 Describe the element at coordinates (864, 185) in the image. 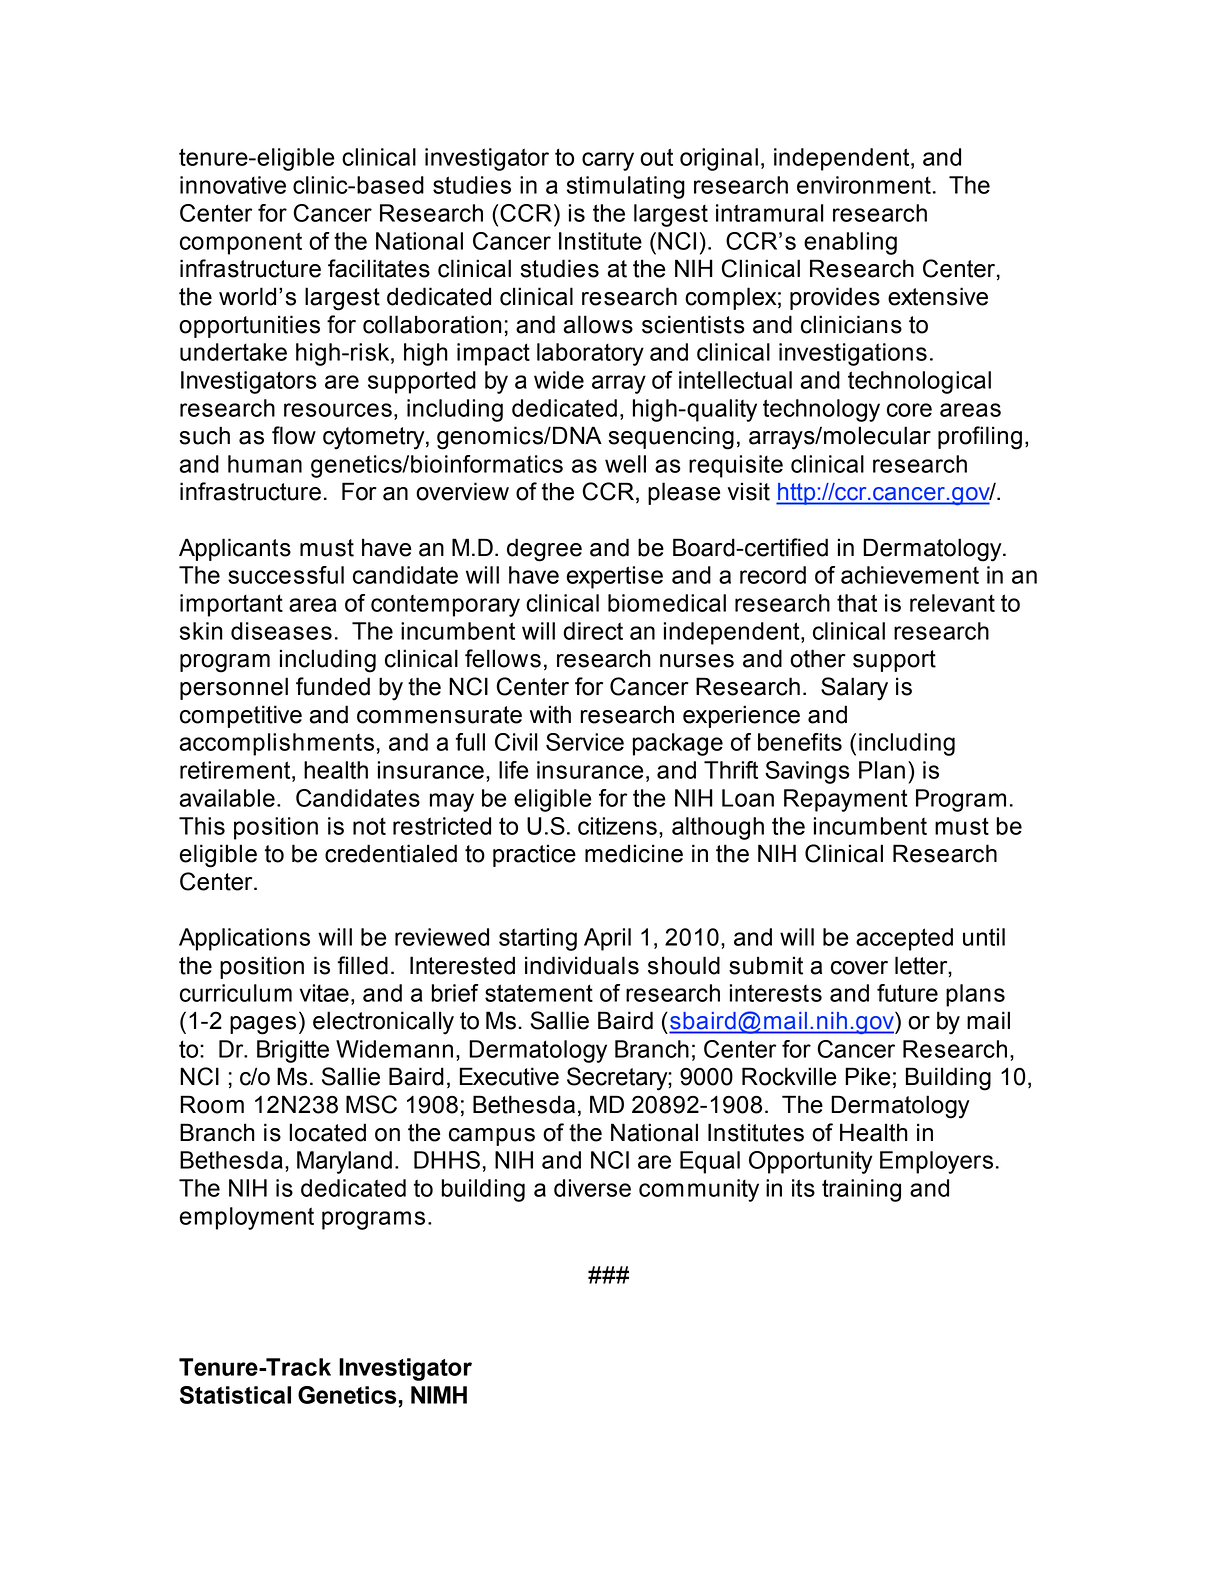

I see `environment` at that location.
